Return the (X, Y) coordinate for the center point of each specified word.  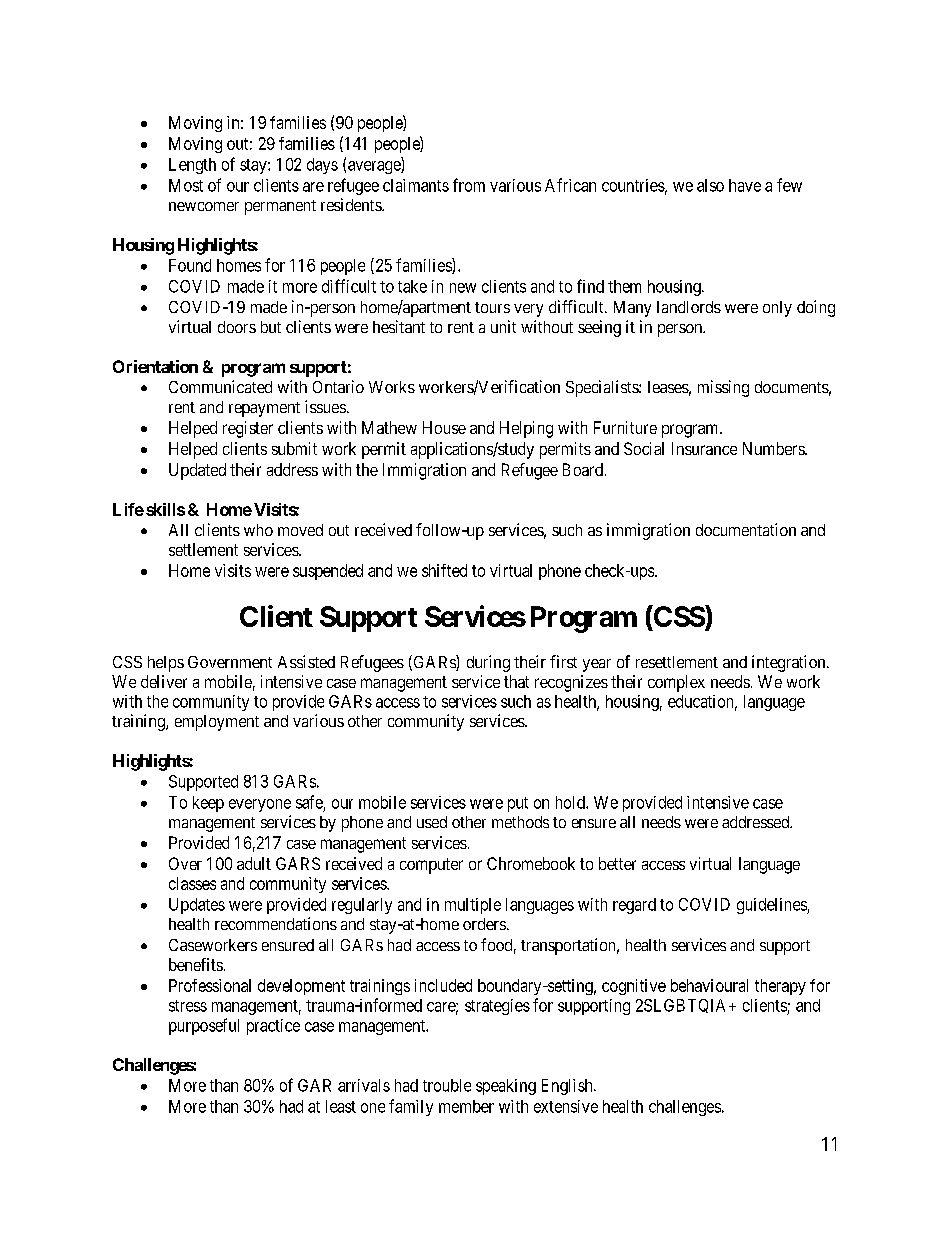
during (488, 663)
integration (790, 663)
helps (166, 664)
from (469, 185)
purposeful (204, 1026)
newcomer (204, 206)
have (745, 185)
